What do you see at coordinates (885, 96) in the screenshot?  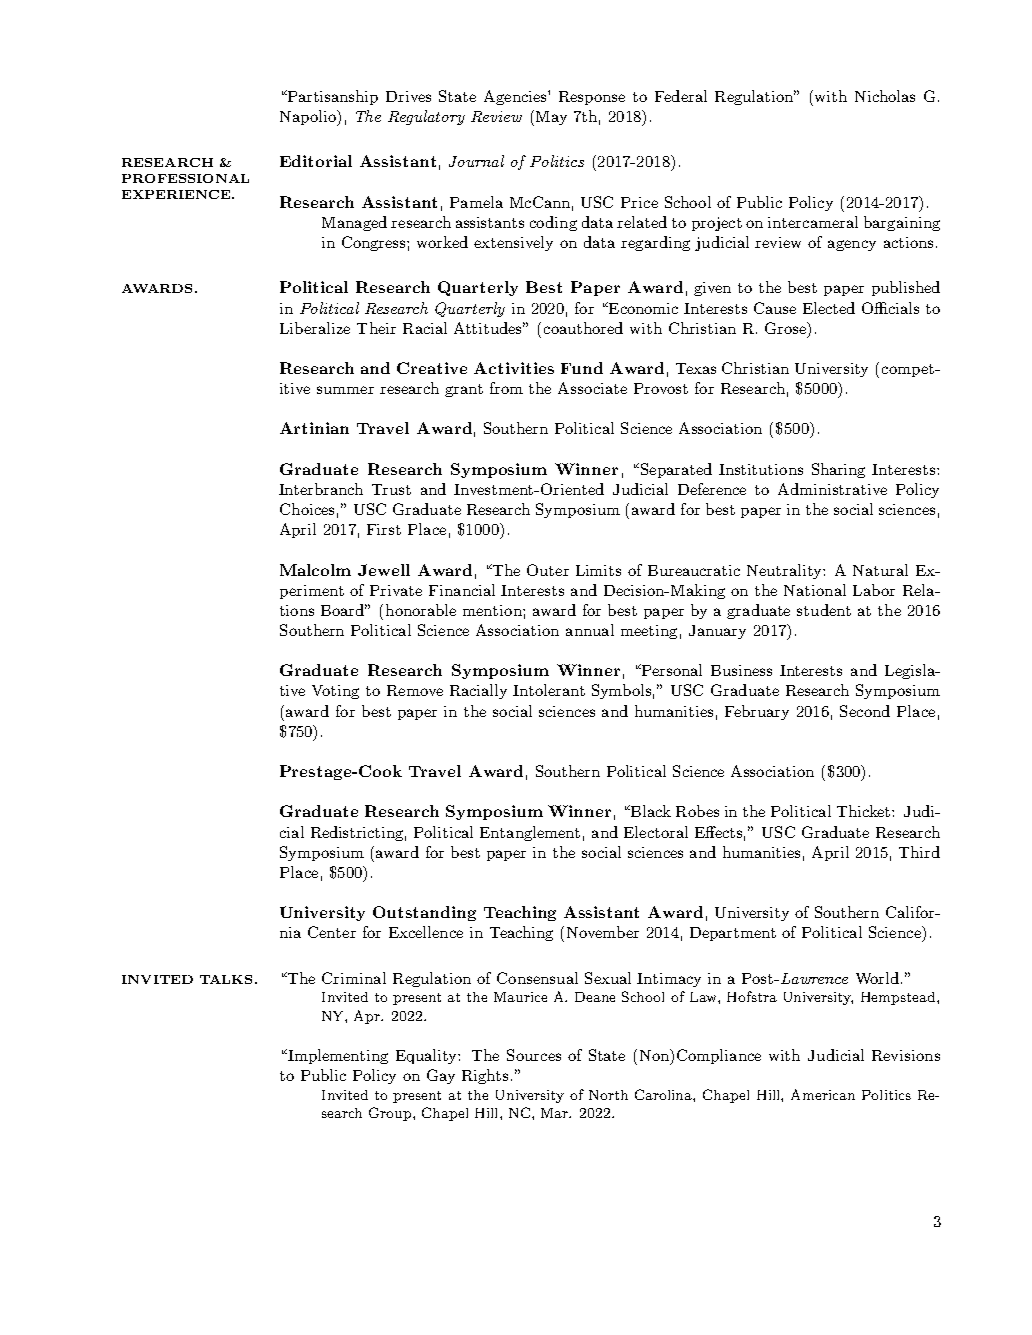 I see `Nicholas` at bounding box center [885, 96].
